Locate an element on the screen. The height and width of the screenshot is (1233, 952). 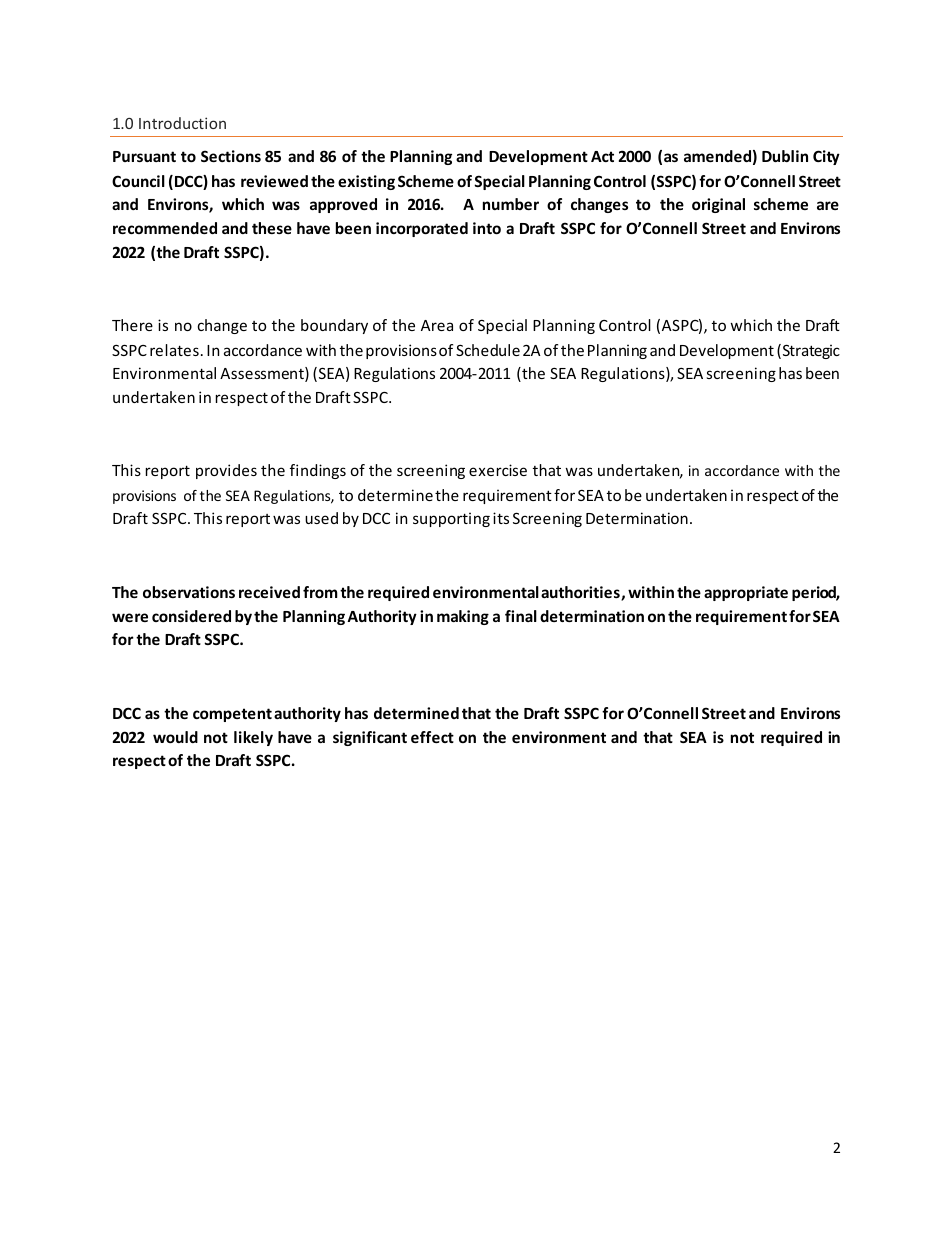
exercise is located at coordinates (498, 470).
